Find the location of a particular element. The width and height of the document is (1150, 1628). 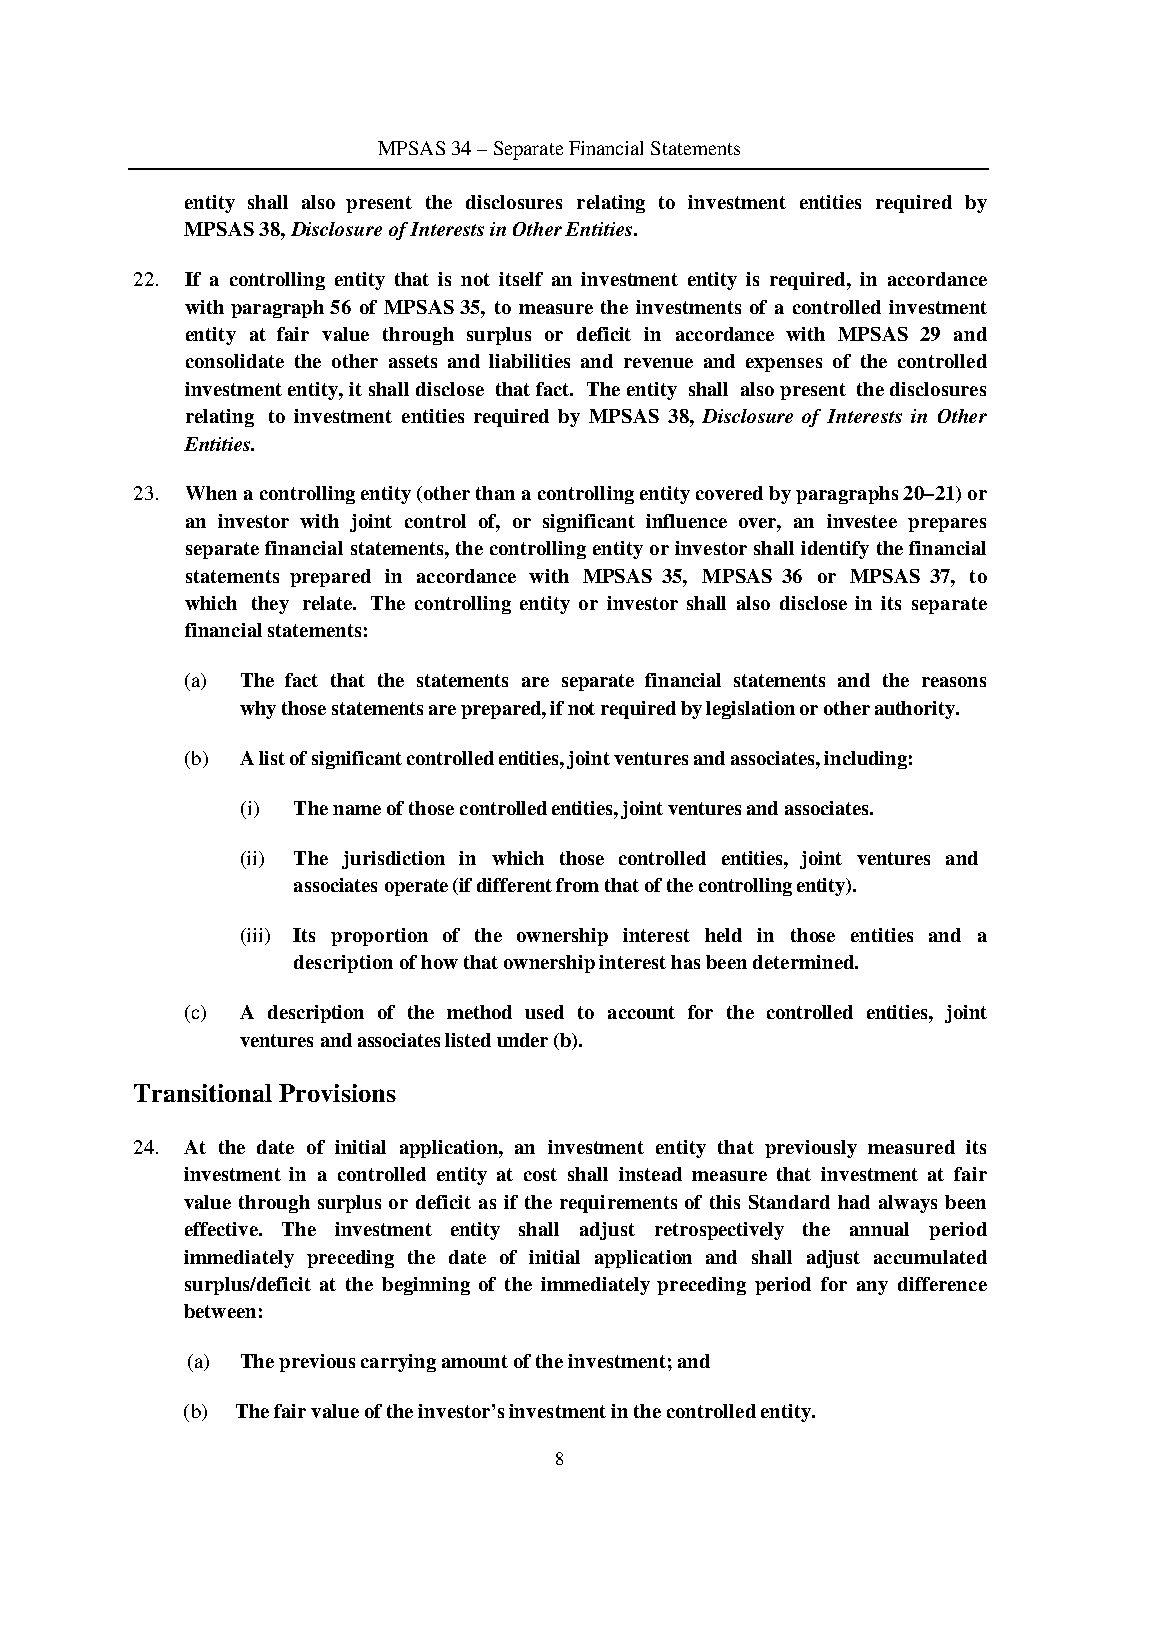

legislation is located at coordinates (750, 710).
